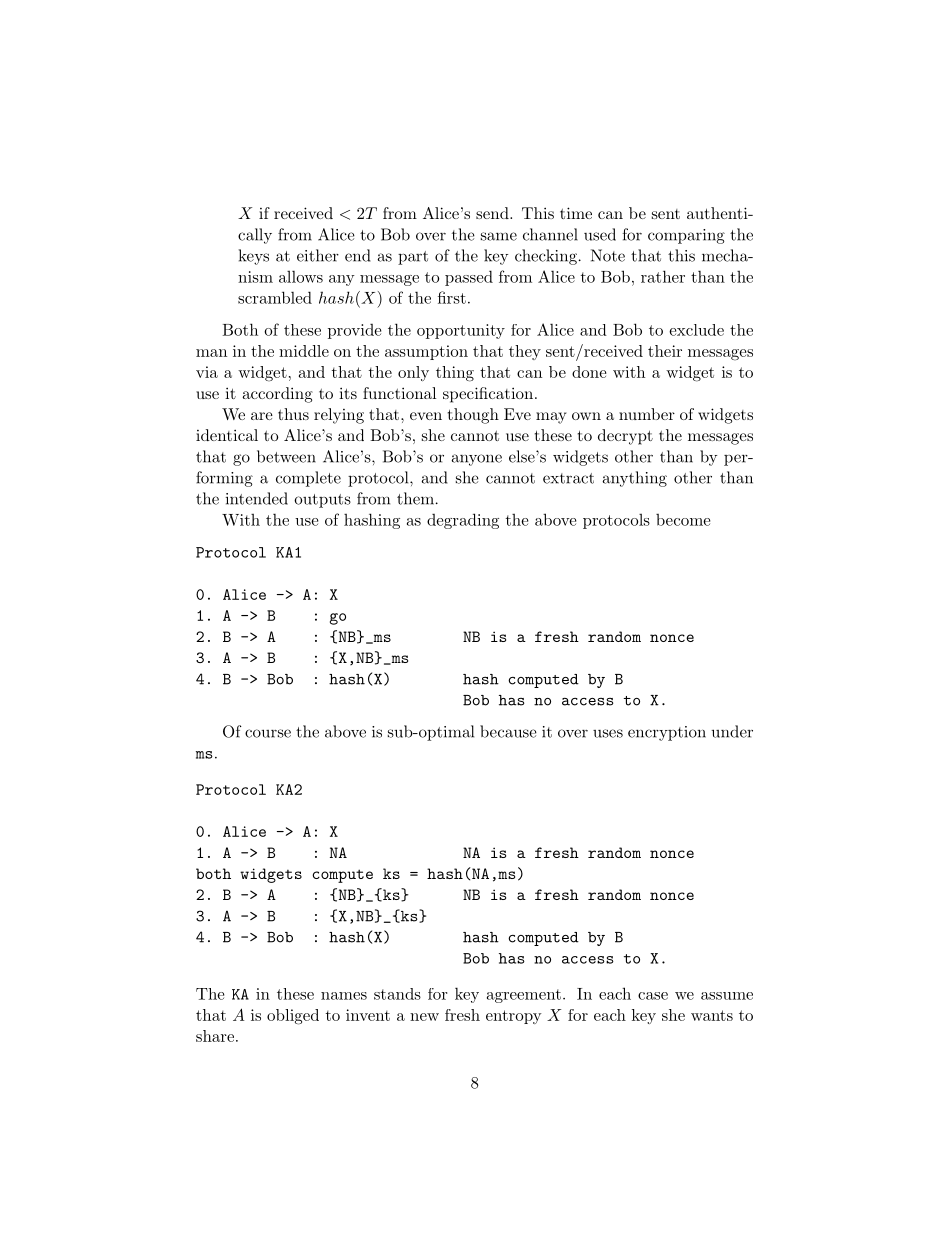  Describe the element at coordinates (499, 236) in the image. I see `same` at that location.
